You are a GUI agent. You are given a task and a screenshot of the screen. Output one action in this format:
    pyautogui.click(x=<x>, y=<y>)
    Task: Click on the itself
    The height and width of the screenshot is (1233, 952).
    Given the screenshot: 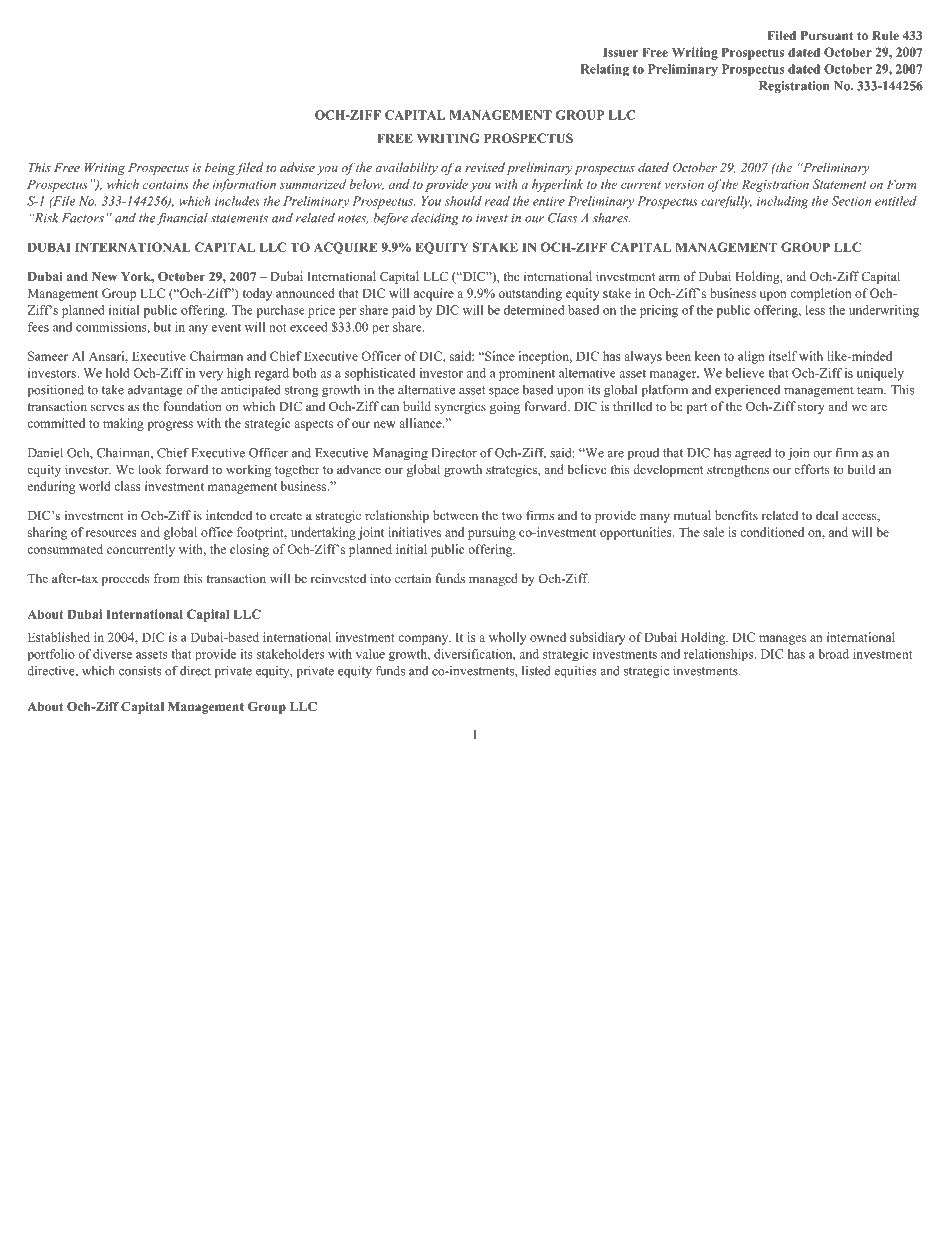 What is the action you would take?
    pyautogui.click(x=783, y=356)
